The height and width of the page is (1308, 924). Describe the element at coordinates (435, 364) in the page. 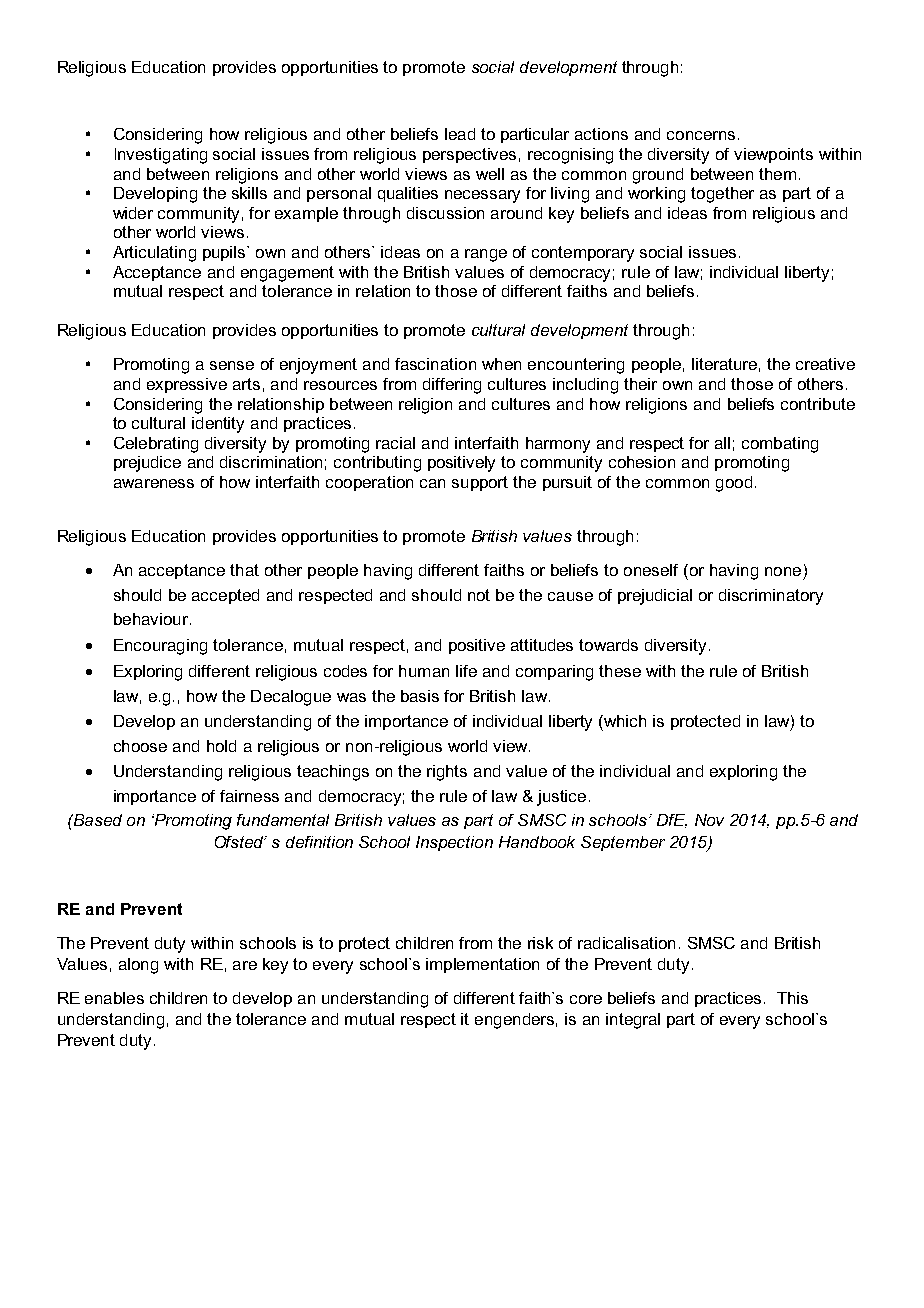

I see `fascination` at that location.
